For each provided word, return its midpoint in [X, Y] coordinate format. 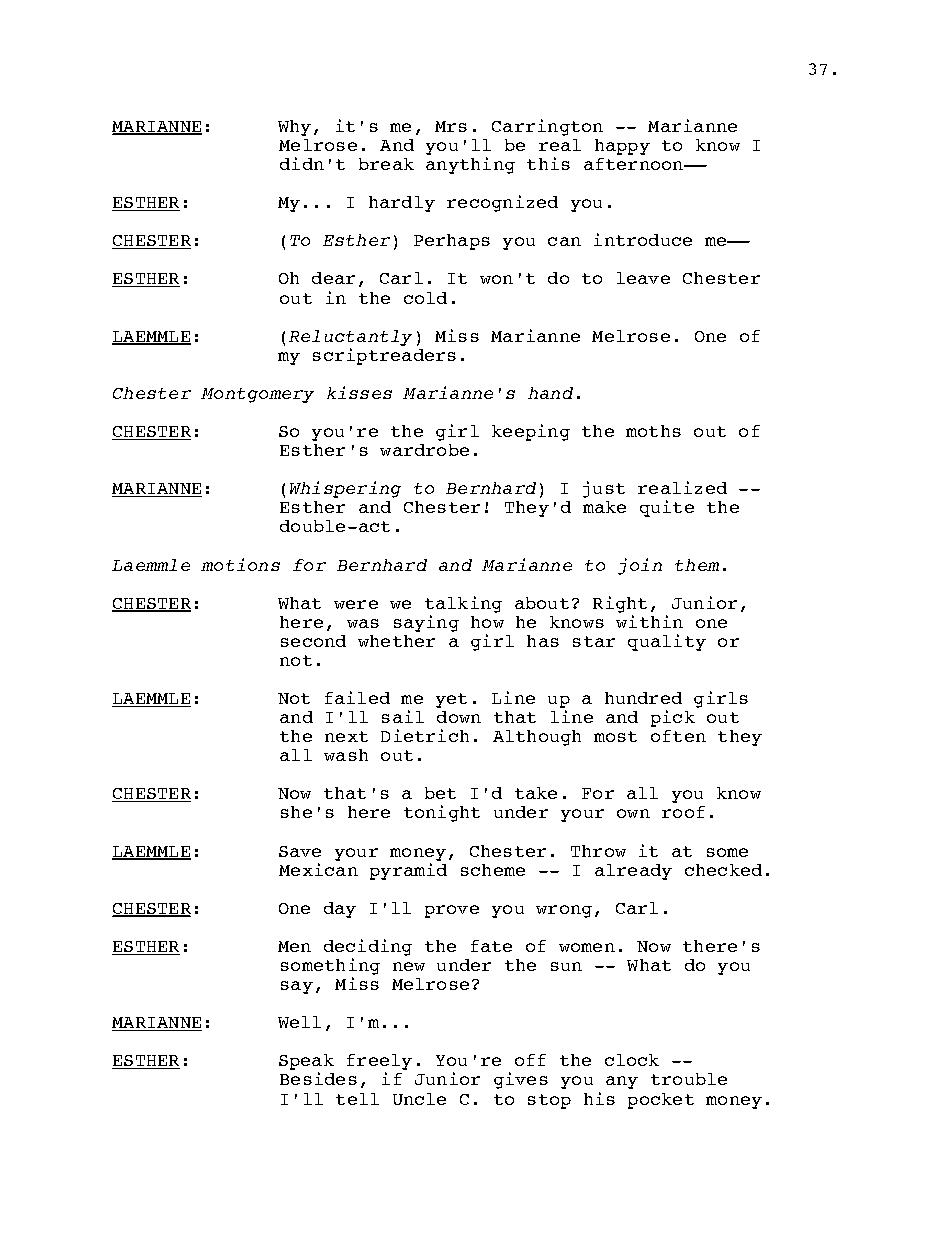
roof [683, 812]
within [649, 621]
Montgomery [257, 395]
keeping [531, 432]
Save [300, 851]
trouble [689, 1079]
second [313, 641]
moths [653, 431]
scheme [493, 870]
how [487, 622]
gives [521, 1080]
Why [294, 128]
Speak [306, 1063]
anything [470, 165]
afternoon [634, 164]
